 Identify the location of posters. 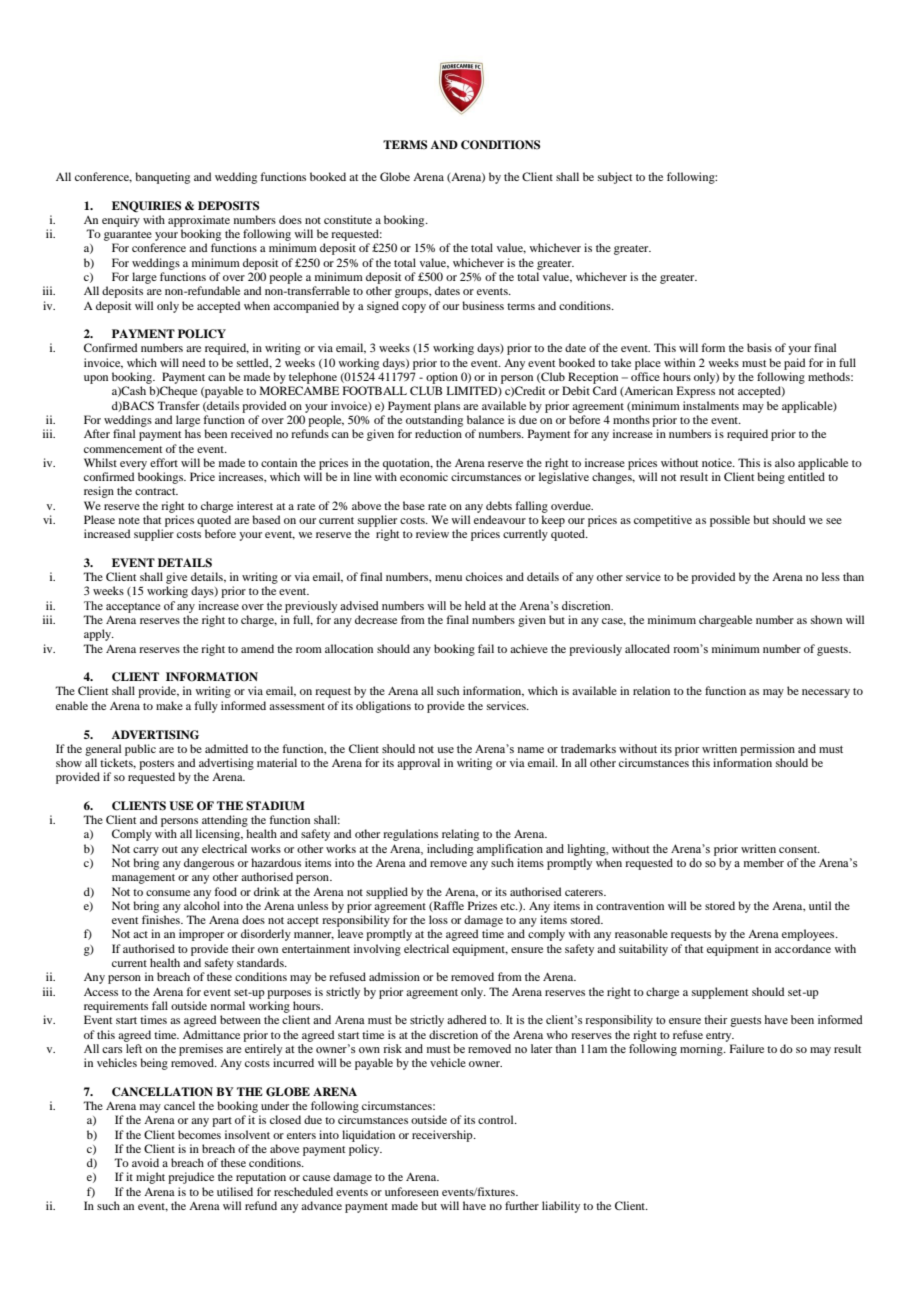
(156, 765).
